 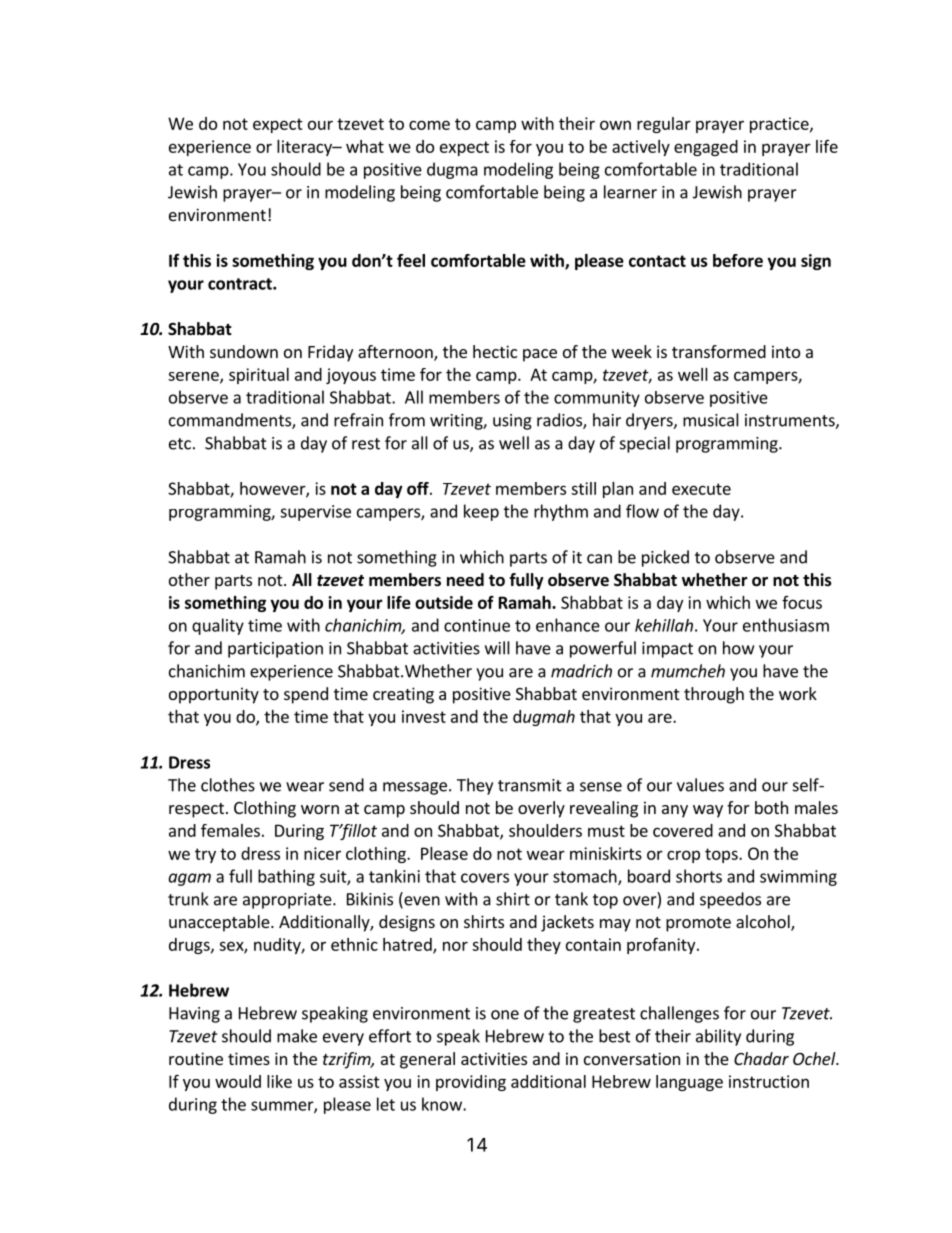 I want to click on would, so click(x=238, y=1081).
